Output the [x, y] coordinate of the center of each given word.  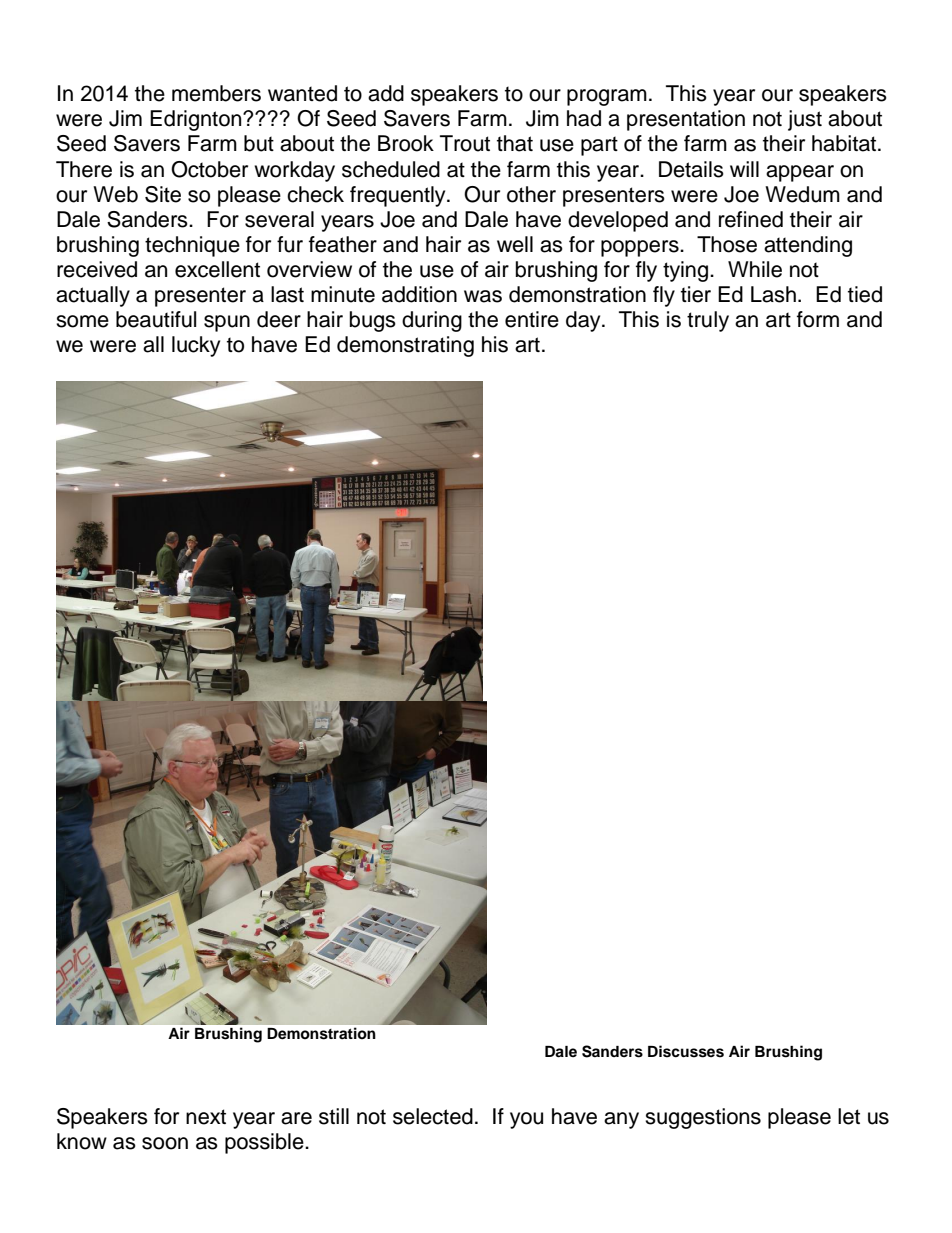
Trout [465, 143]
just [805, 120]
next [206, 1117]
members [216, 93]
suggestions [703, 1118]
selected [433, 1116]
